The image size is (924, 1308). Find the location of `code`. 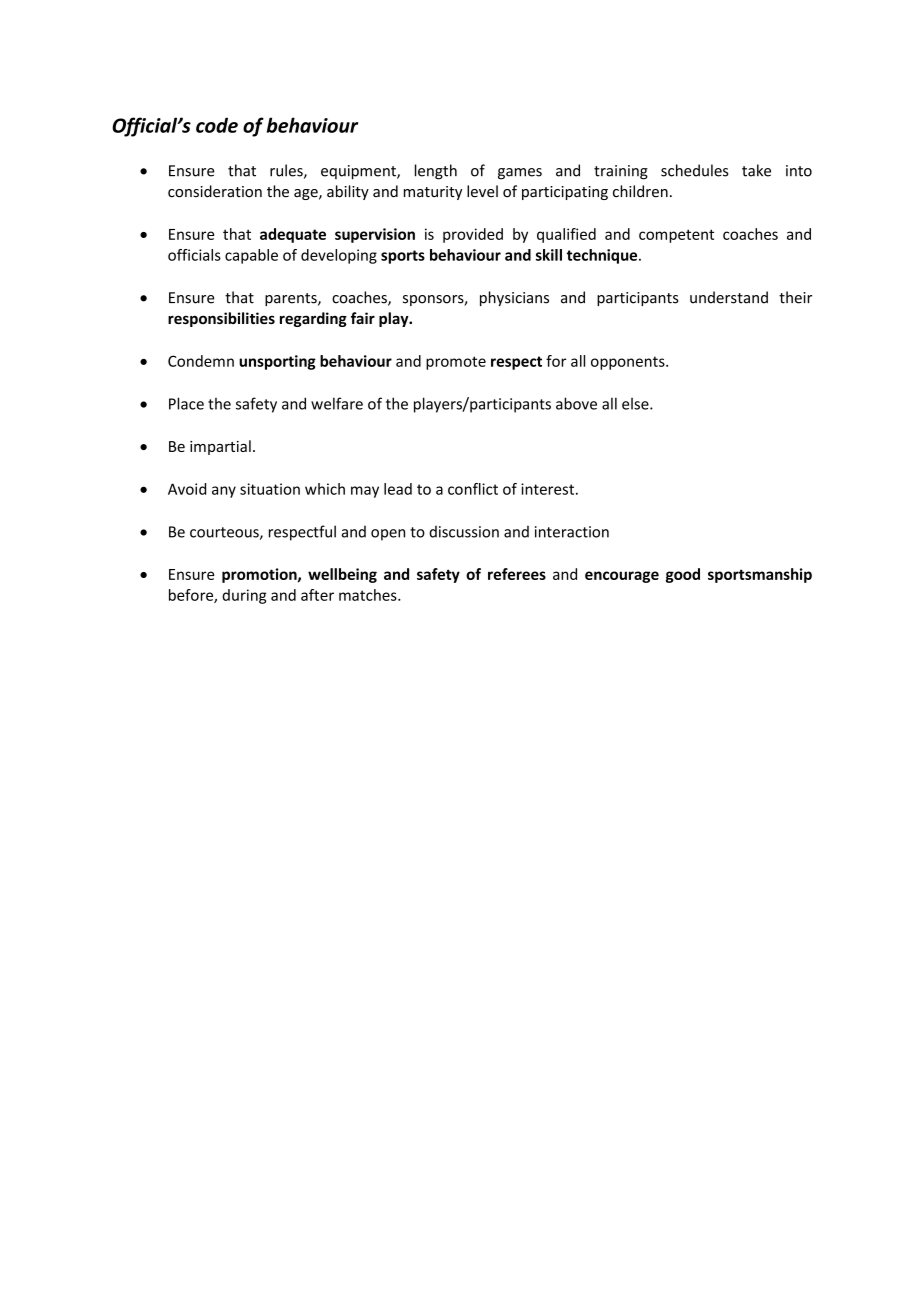

code is located at coordinates (217, 125).
